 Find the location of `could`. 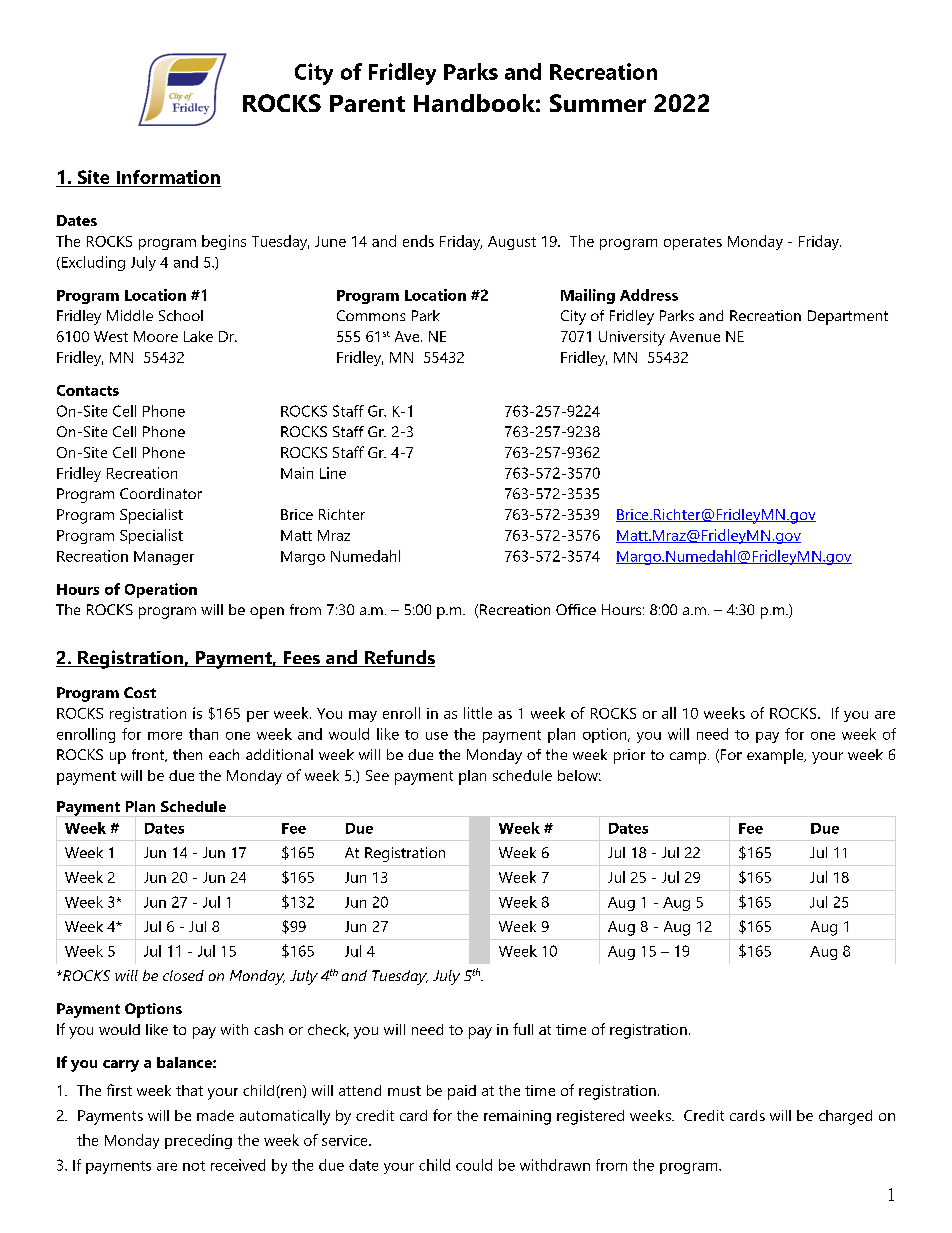

could is located at coordinates (474, 1165).
